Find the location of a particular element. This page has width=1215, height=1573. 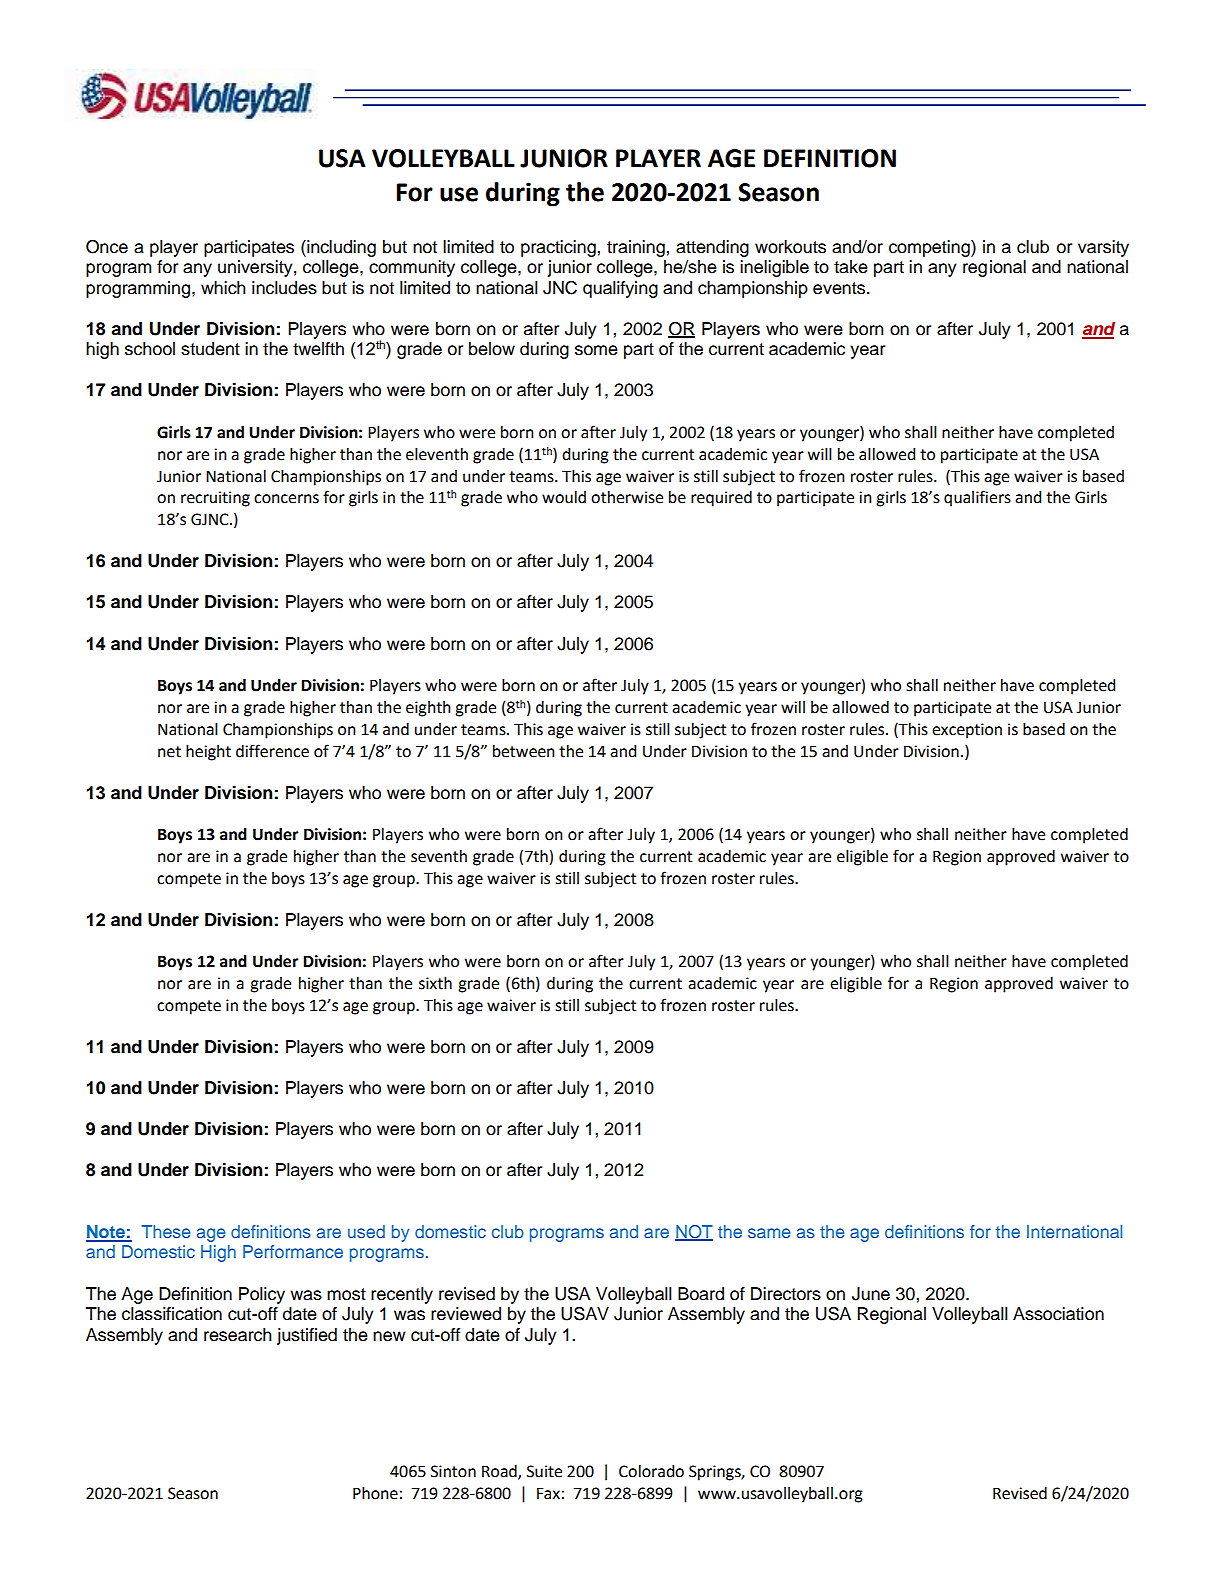

qualifying is located at coordinates (620, 289).
